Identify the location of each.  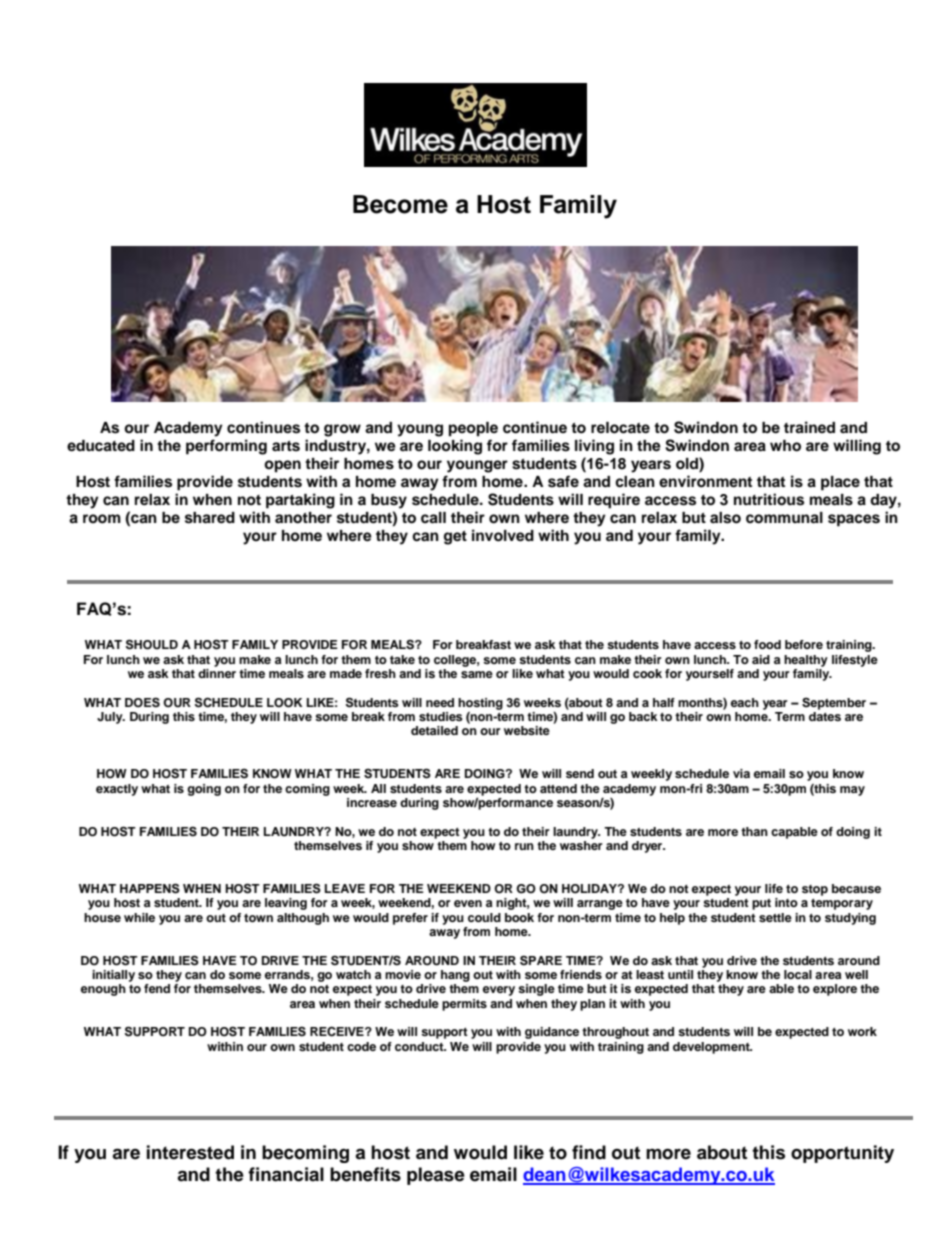
(745, 702).
